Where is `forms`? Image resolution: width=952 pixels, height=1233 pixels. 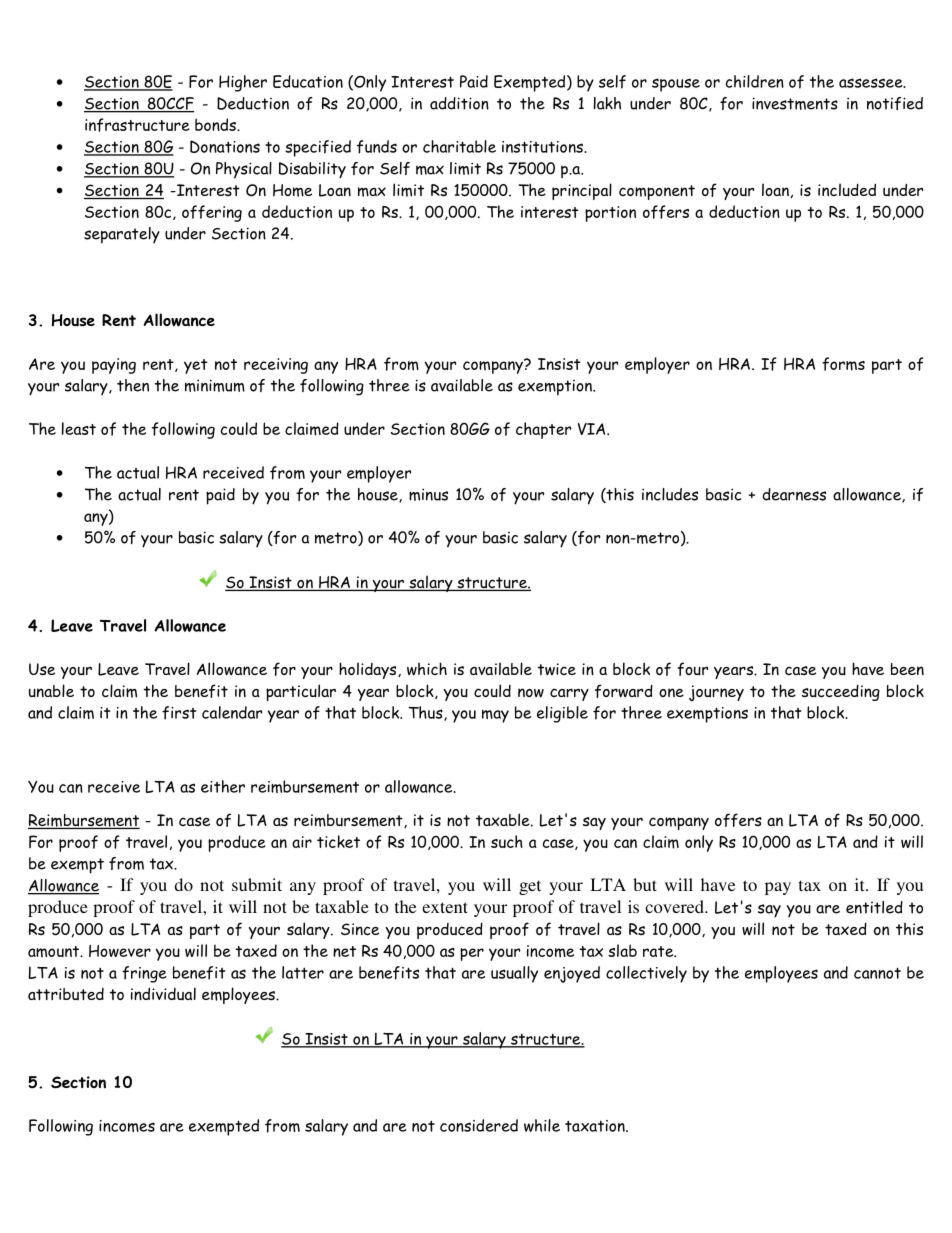 forms is located at coordinates (843, 364).
